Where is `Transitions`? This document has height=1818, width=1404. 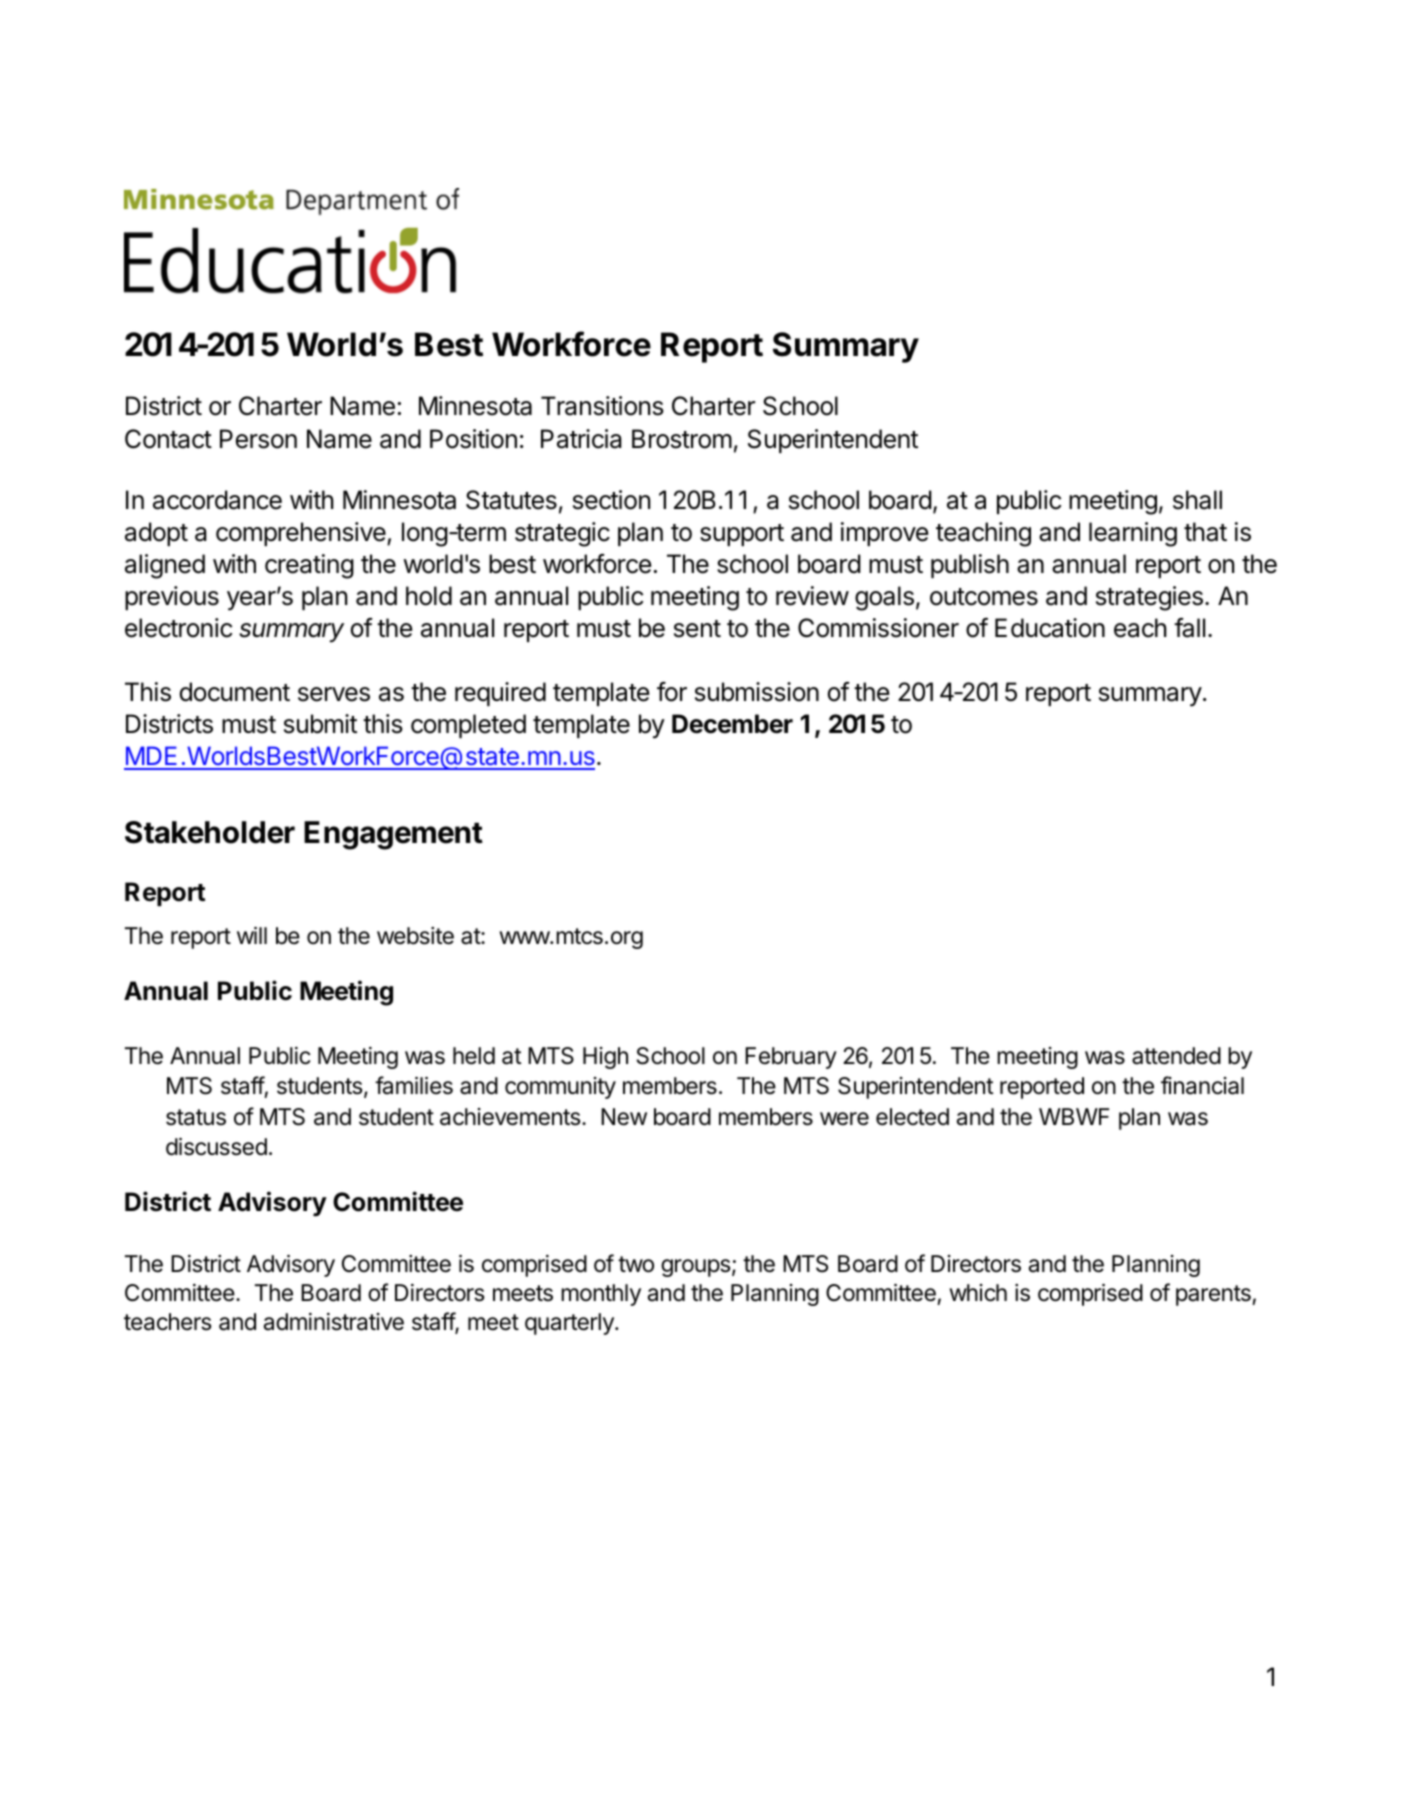
Transitions is located at coordinates (602, 406).
